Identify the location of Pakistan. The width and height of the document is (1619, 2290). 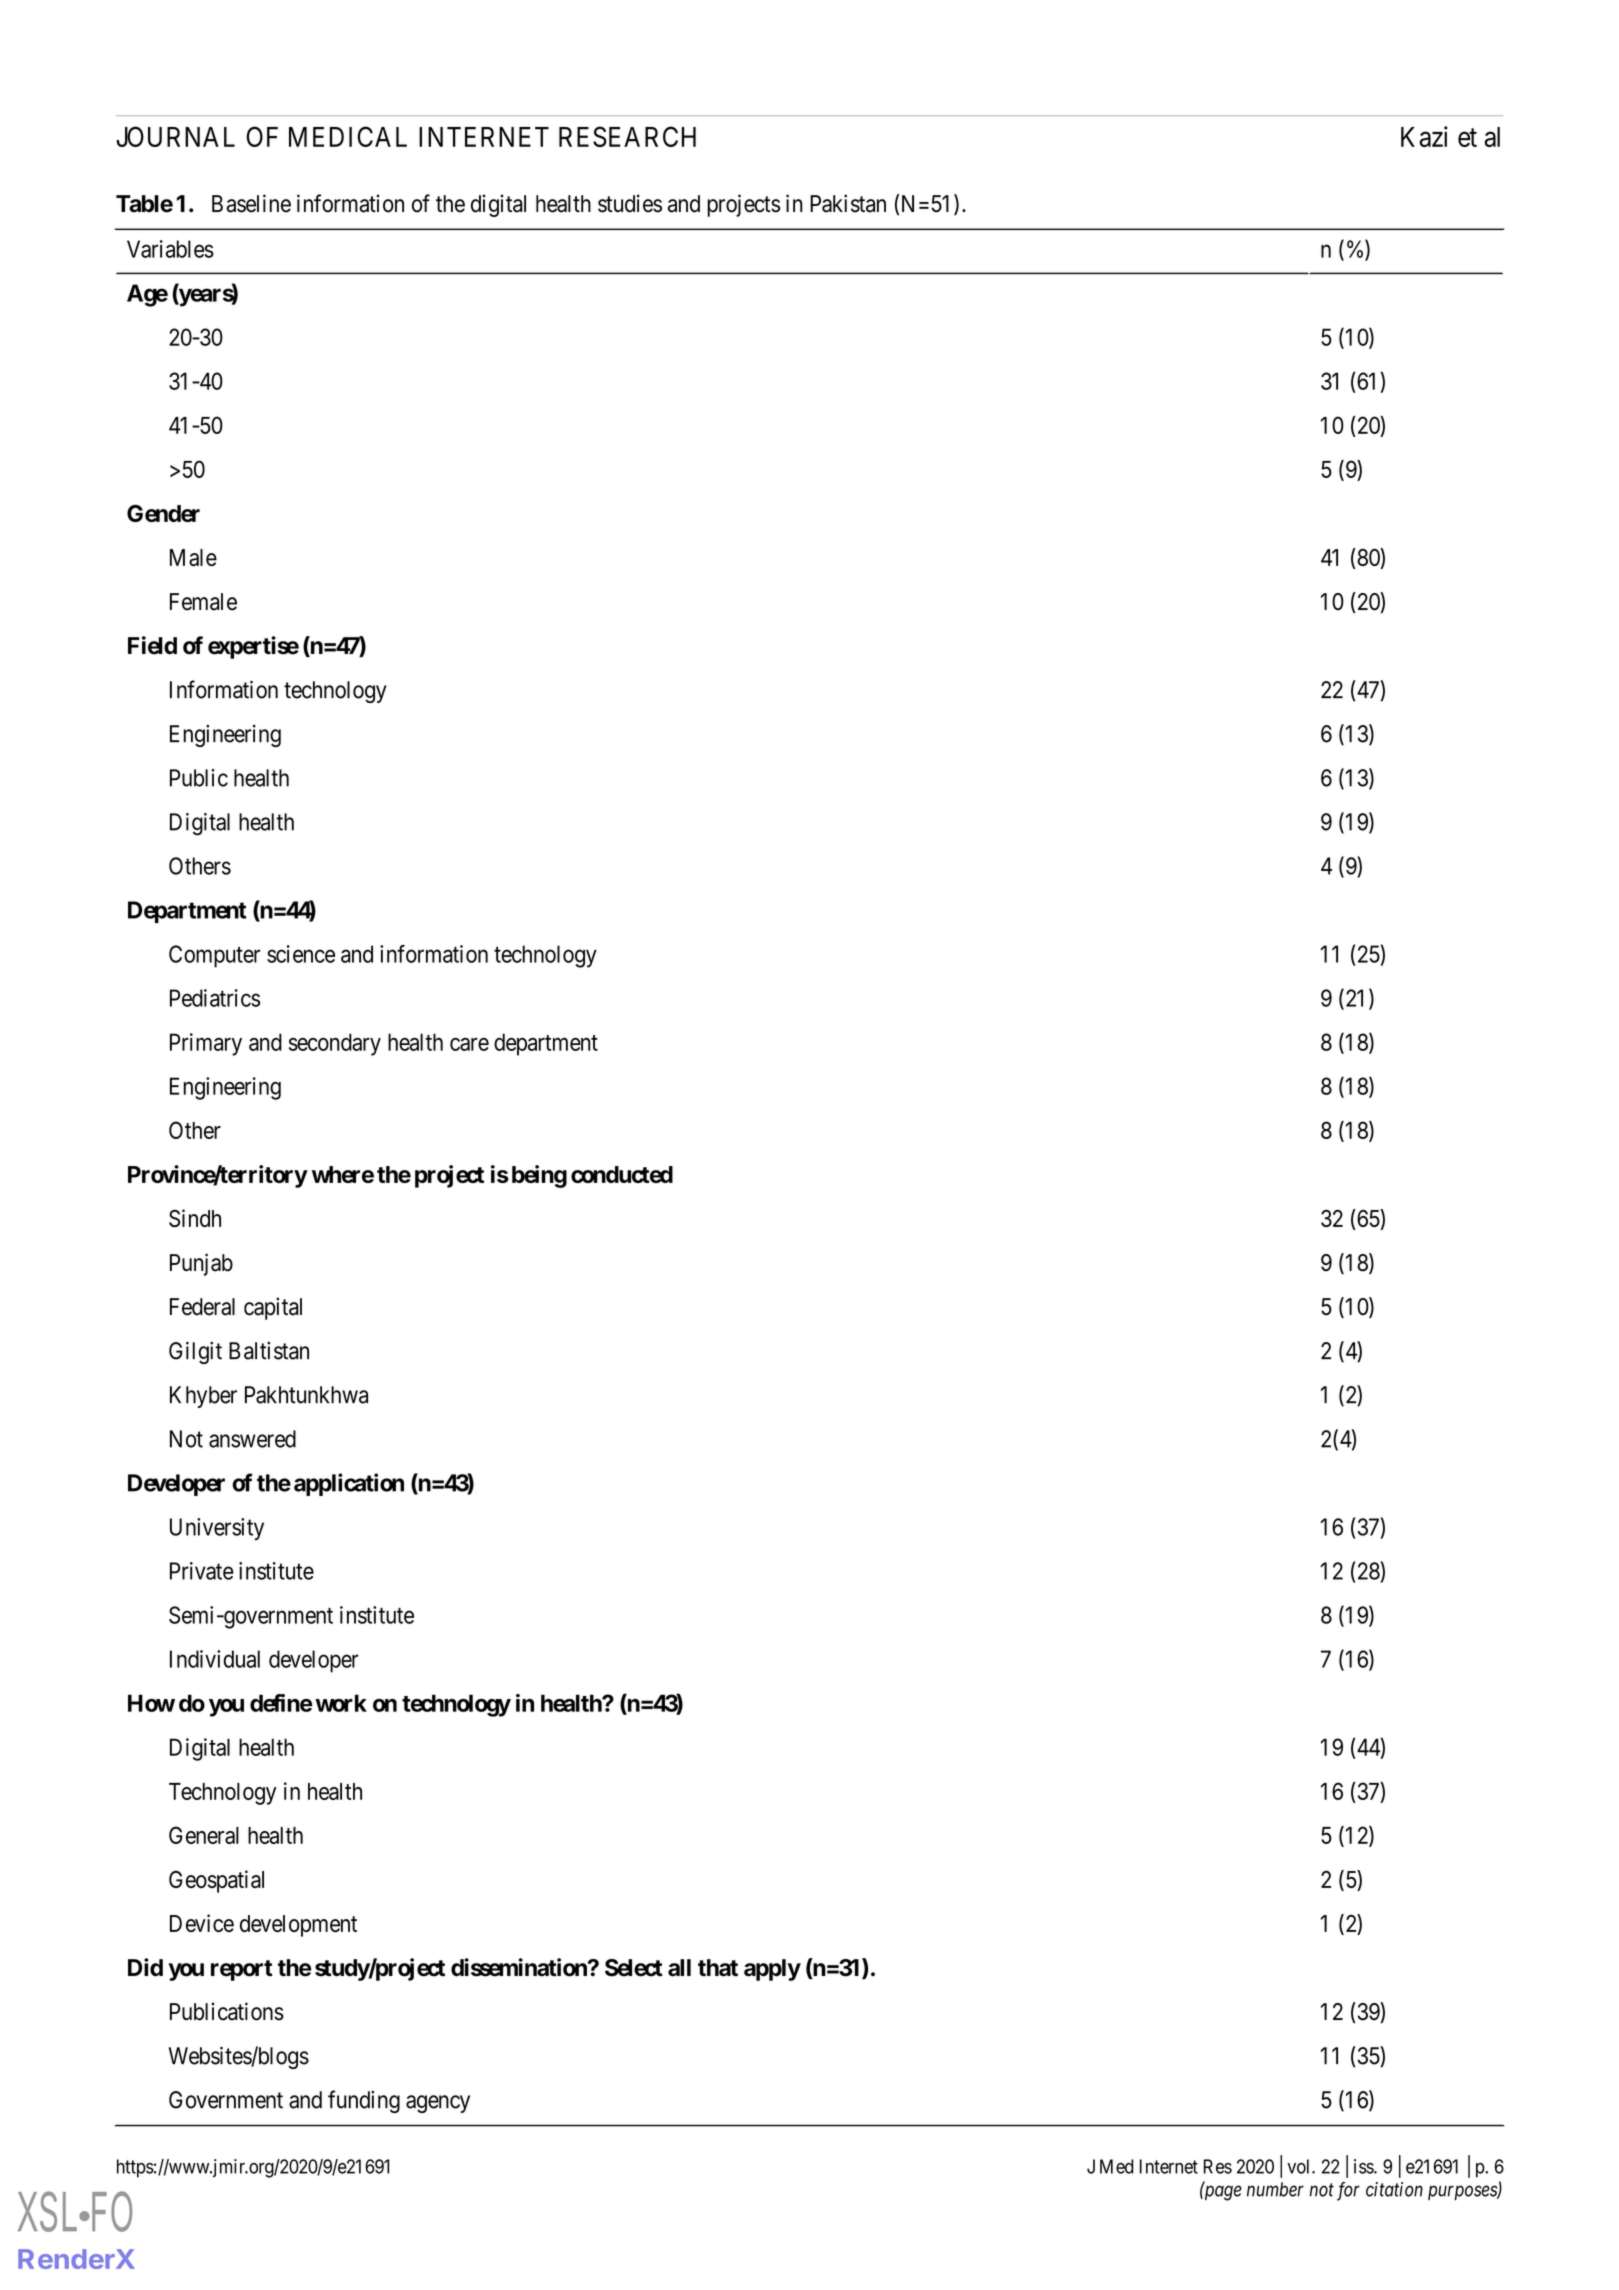
(848, 203).
